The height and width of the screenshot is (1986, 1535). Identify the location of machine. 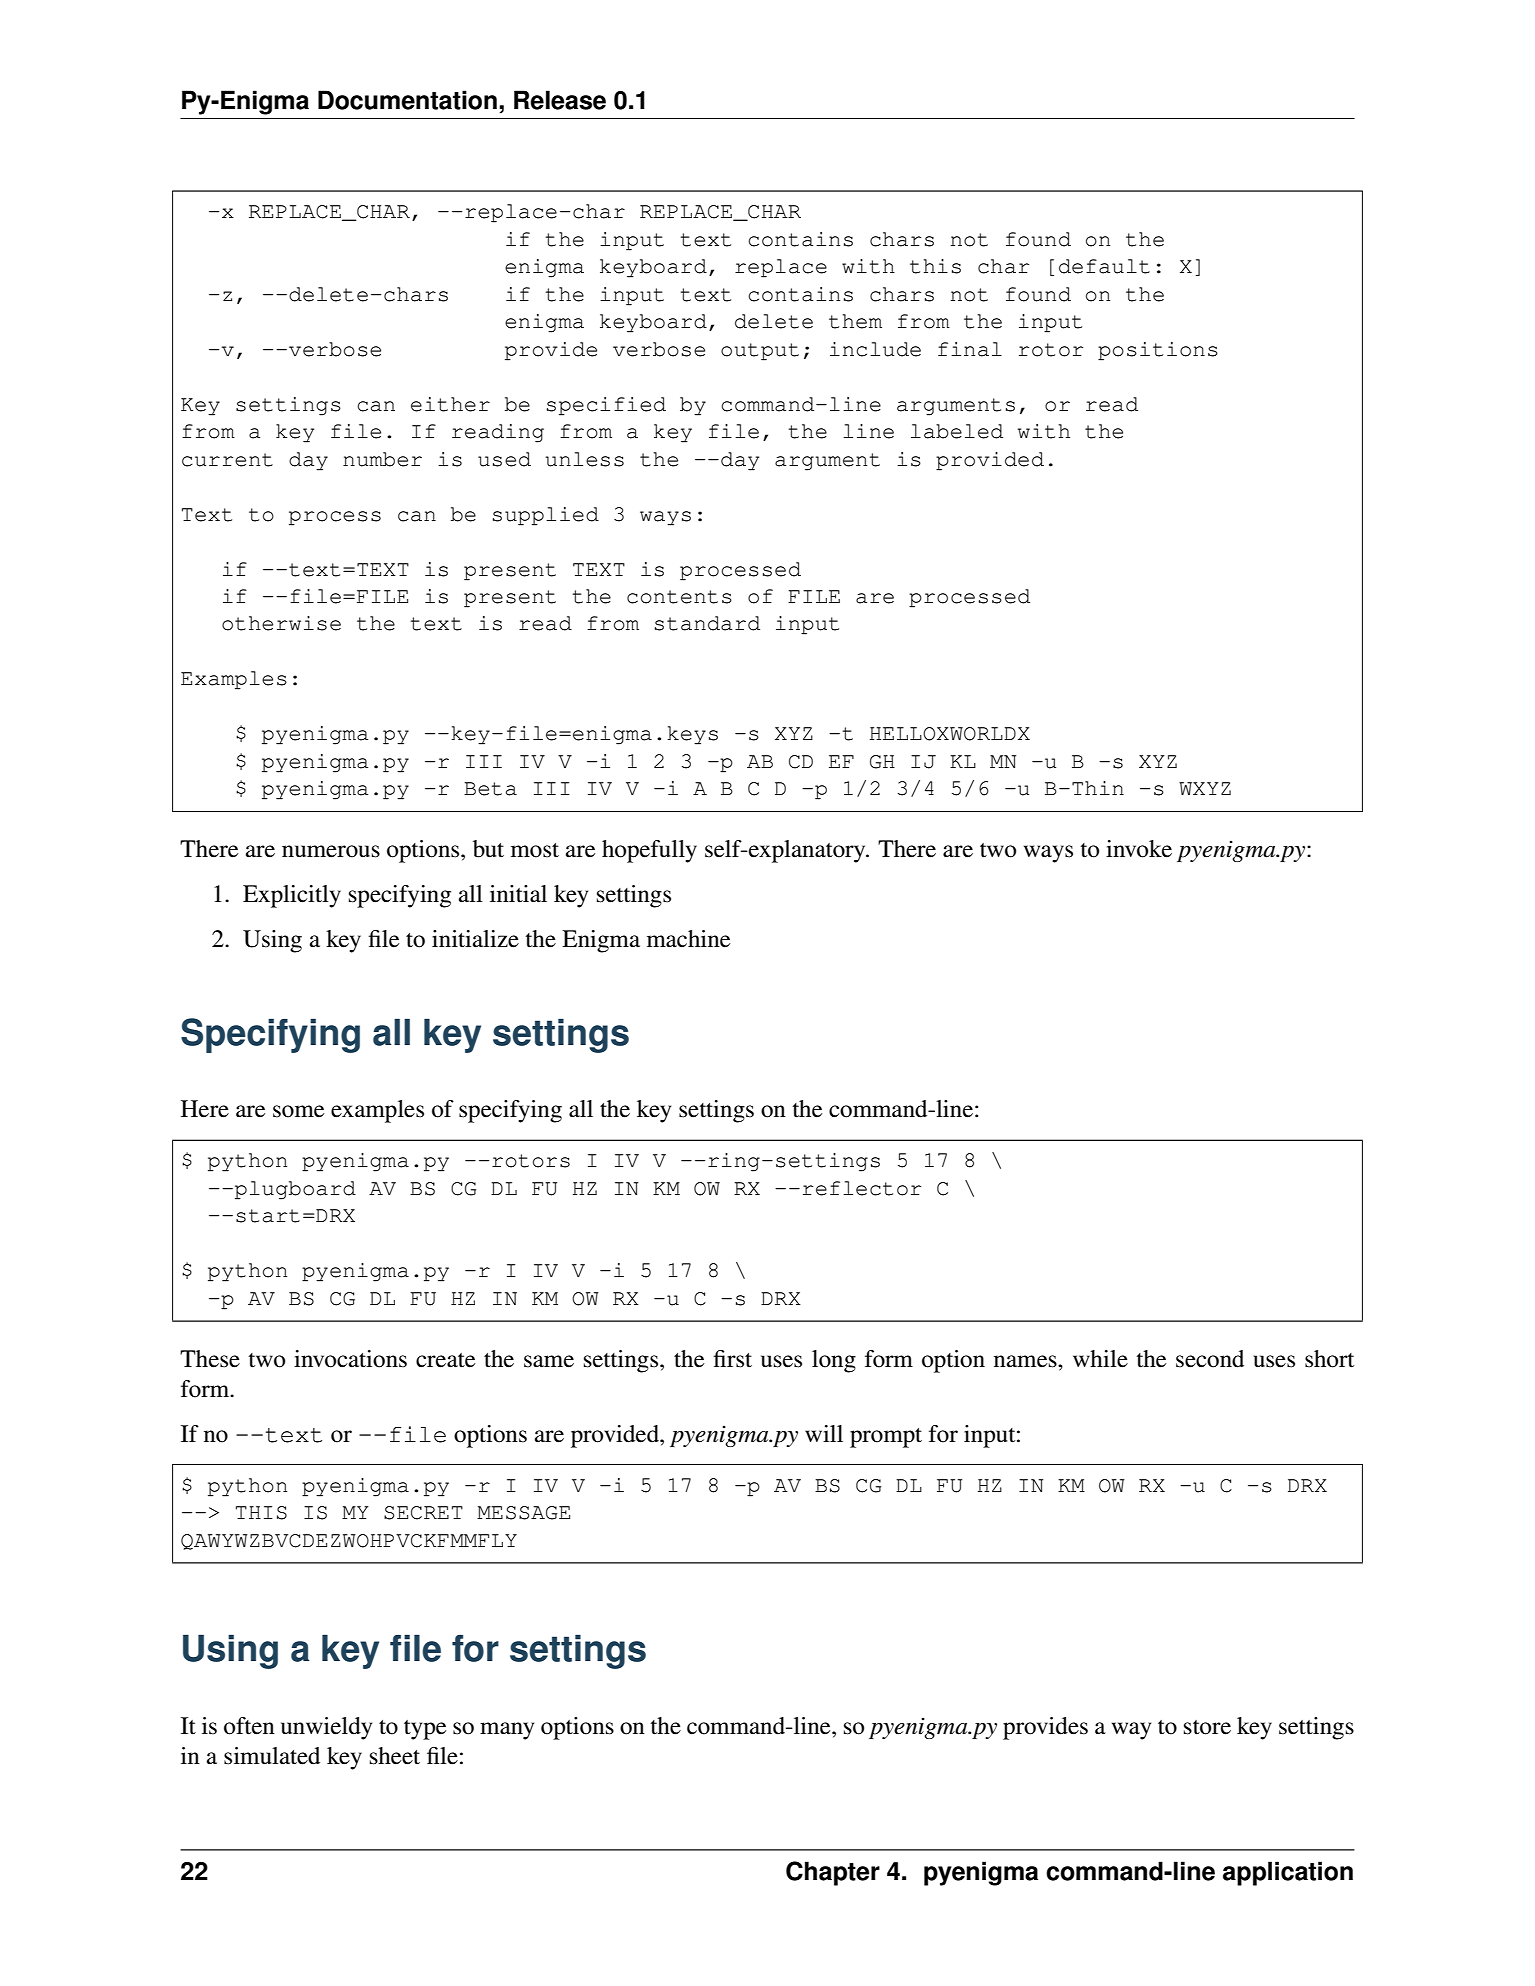
(688, 939).
